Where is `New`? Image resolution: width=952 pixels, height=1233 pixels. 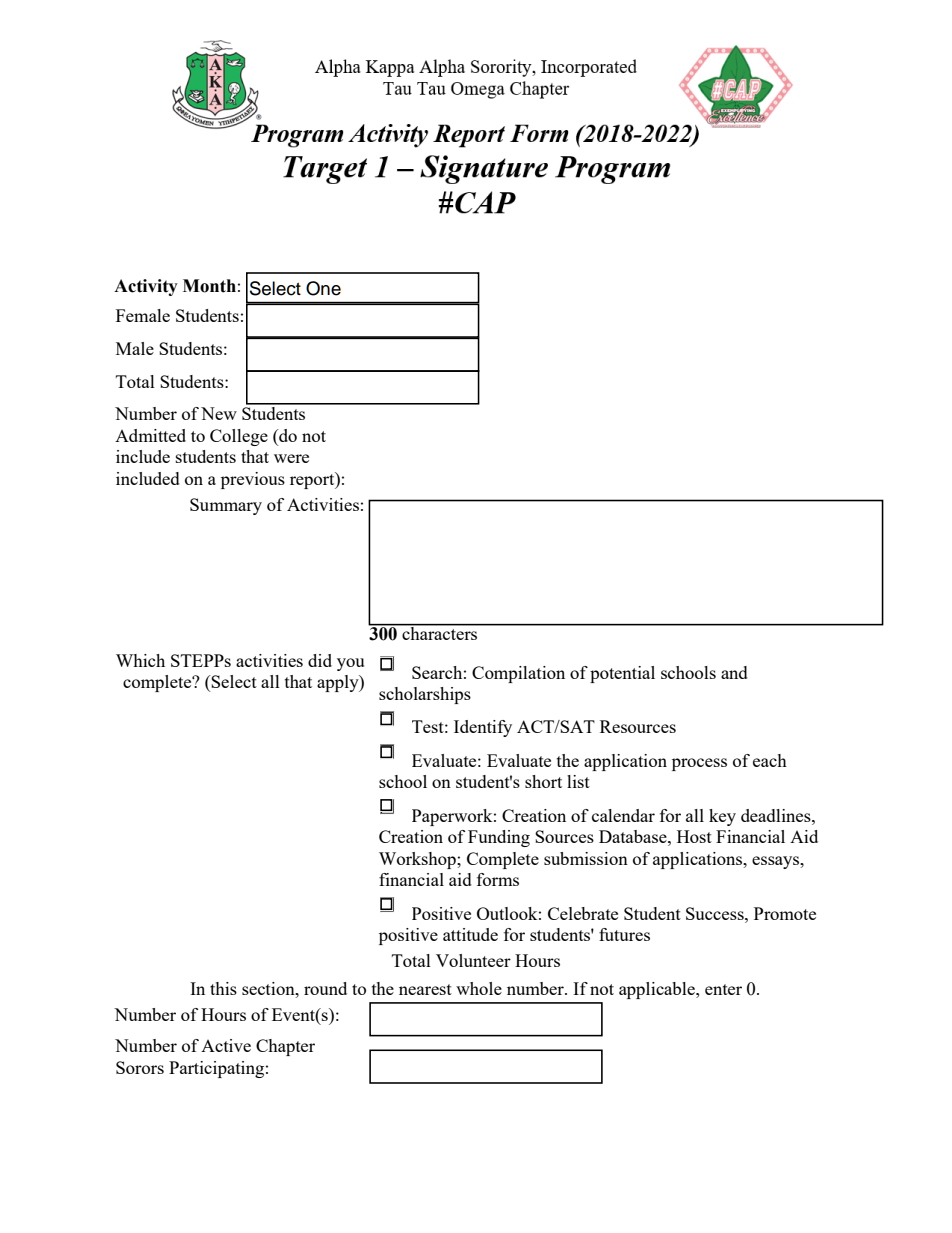 New is located at coordinates (219, 413).
